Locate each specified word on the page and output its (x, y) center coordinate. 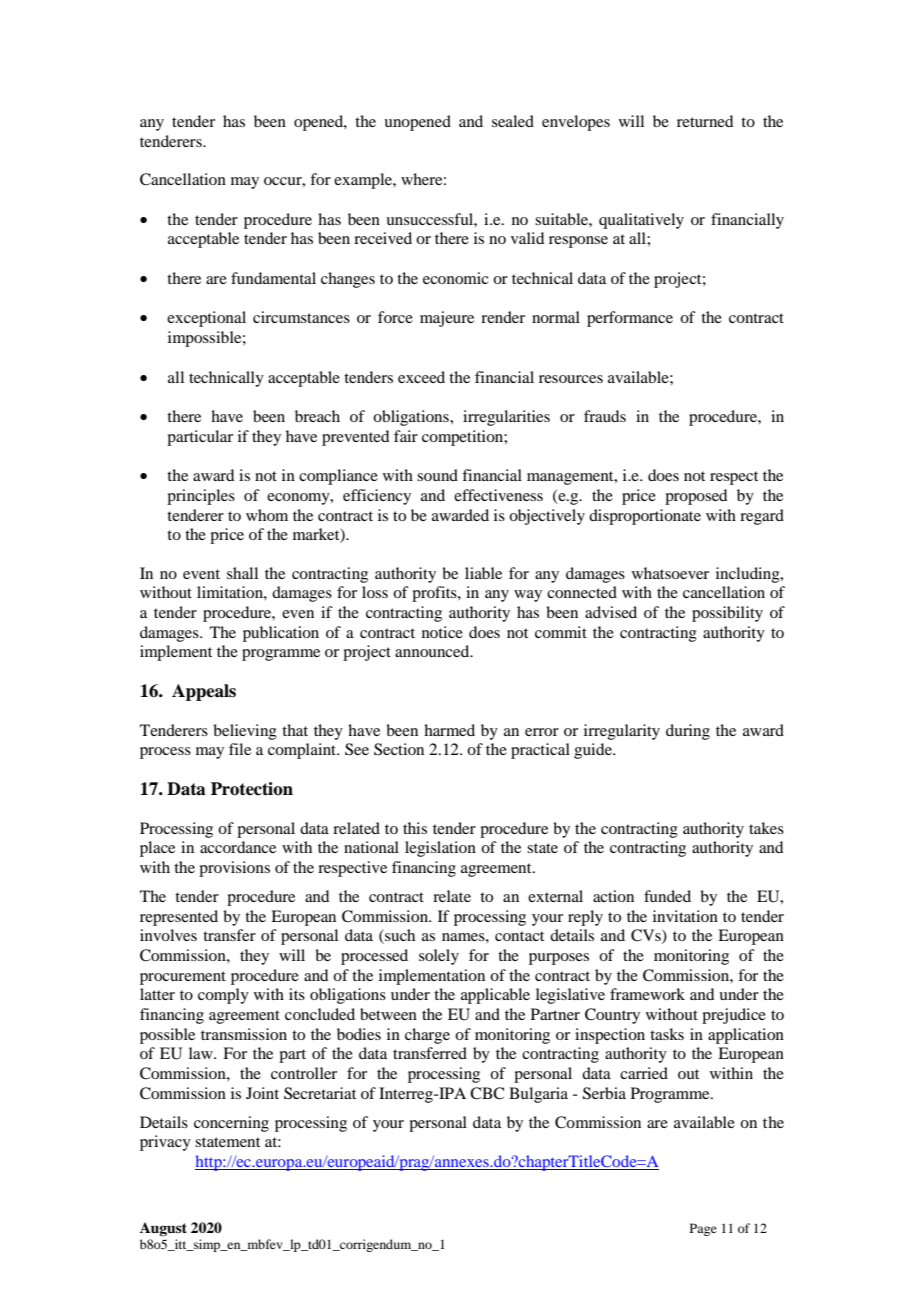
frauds (605, 416)
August (163, 1229)
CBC (487, 1093)
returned (705, 121)
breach (317, 416)
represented (179, 918)
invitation (685, 916)
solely (439, 957)
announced (433, 651)
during (688, 732)
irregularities (506, 418)
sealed (513, 121)
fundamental (273, 278)
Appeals (204, 692)
